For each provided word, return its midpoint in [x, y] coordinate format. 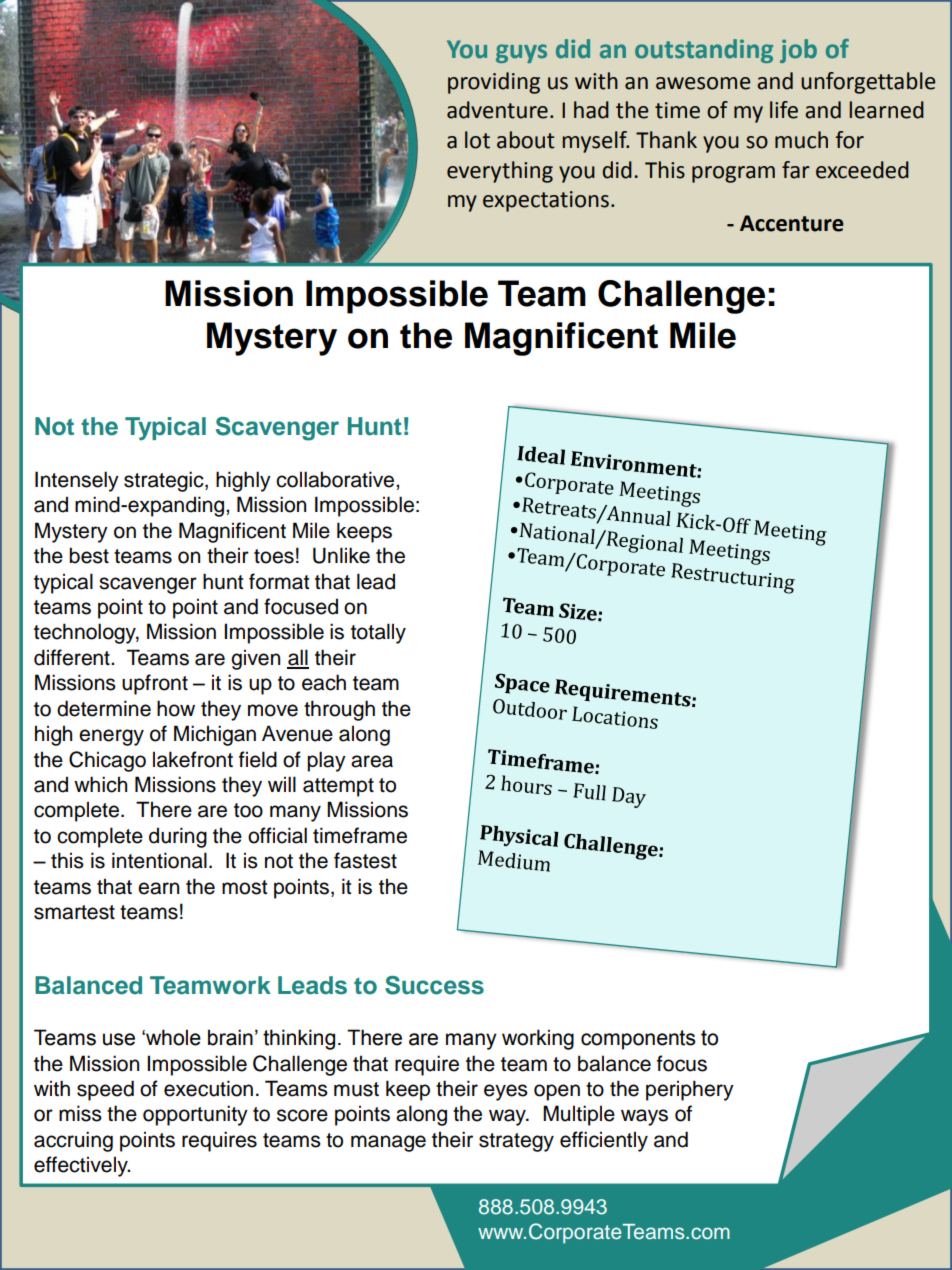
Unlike [341, 555]
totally [378, 633]
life [784, 110]
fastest [365, 860]
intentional [159, 860]
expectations [546, 201]
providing [494, 83]
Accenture [792, 223]
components [638, 1040]
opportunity [195, 1115]
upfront [155, 684]
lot [477, 140]
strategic [165, 481]
